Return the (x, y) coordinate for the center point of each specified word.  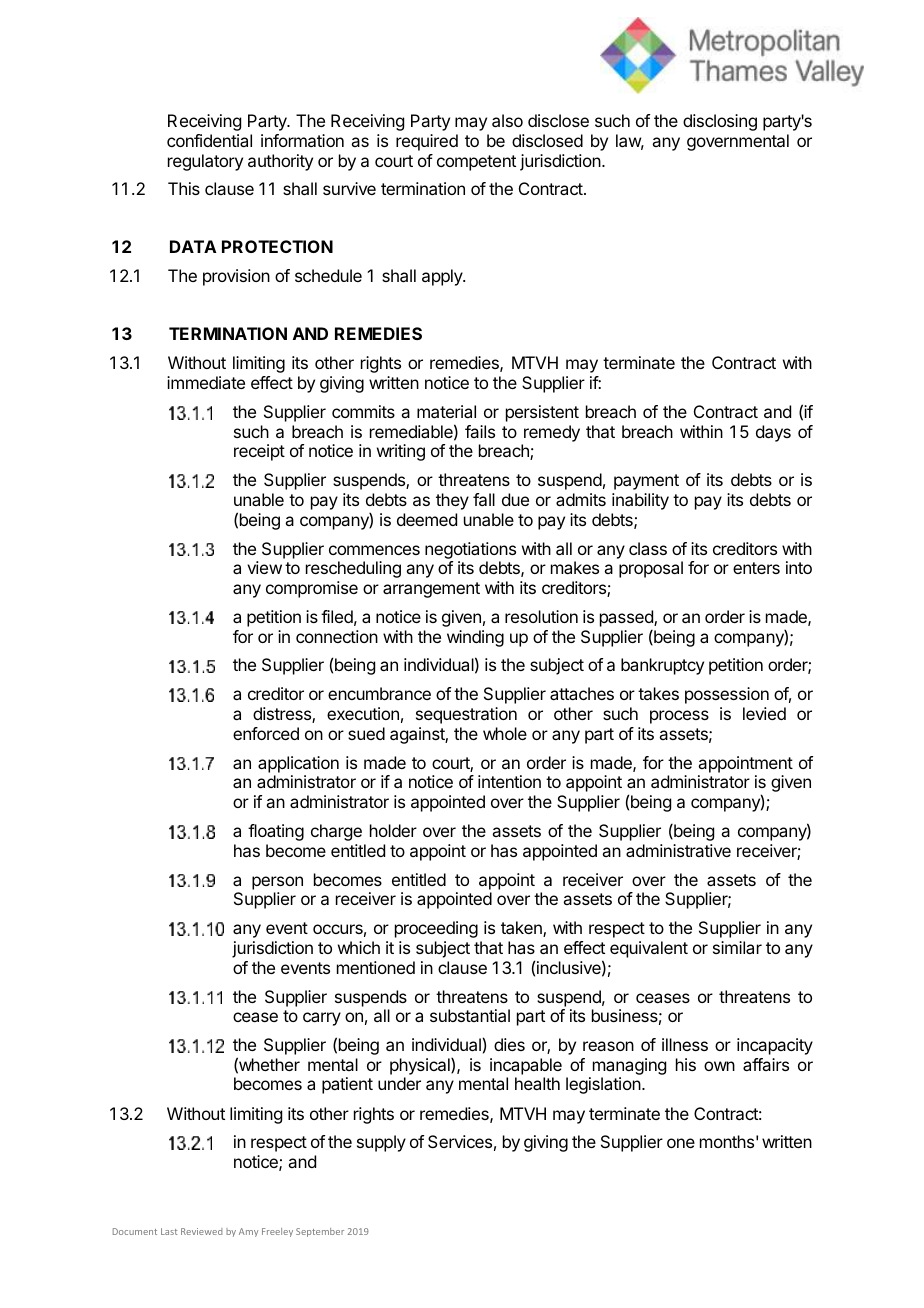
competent (476, 163)
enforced (266, 733)
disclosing (720, 122)
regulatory (205, 162)
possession (727, 695)
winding (475, 638)
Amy (248, 1232)
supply (381, 1143)
